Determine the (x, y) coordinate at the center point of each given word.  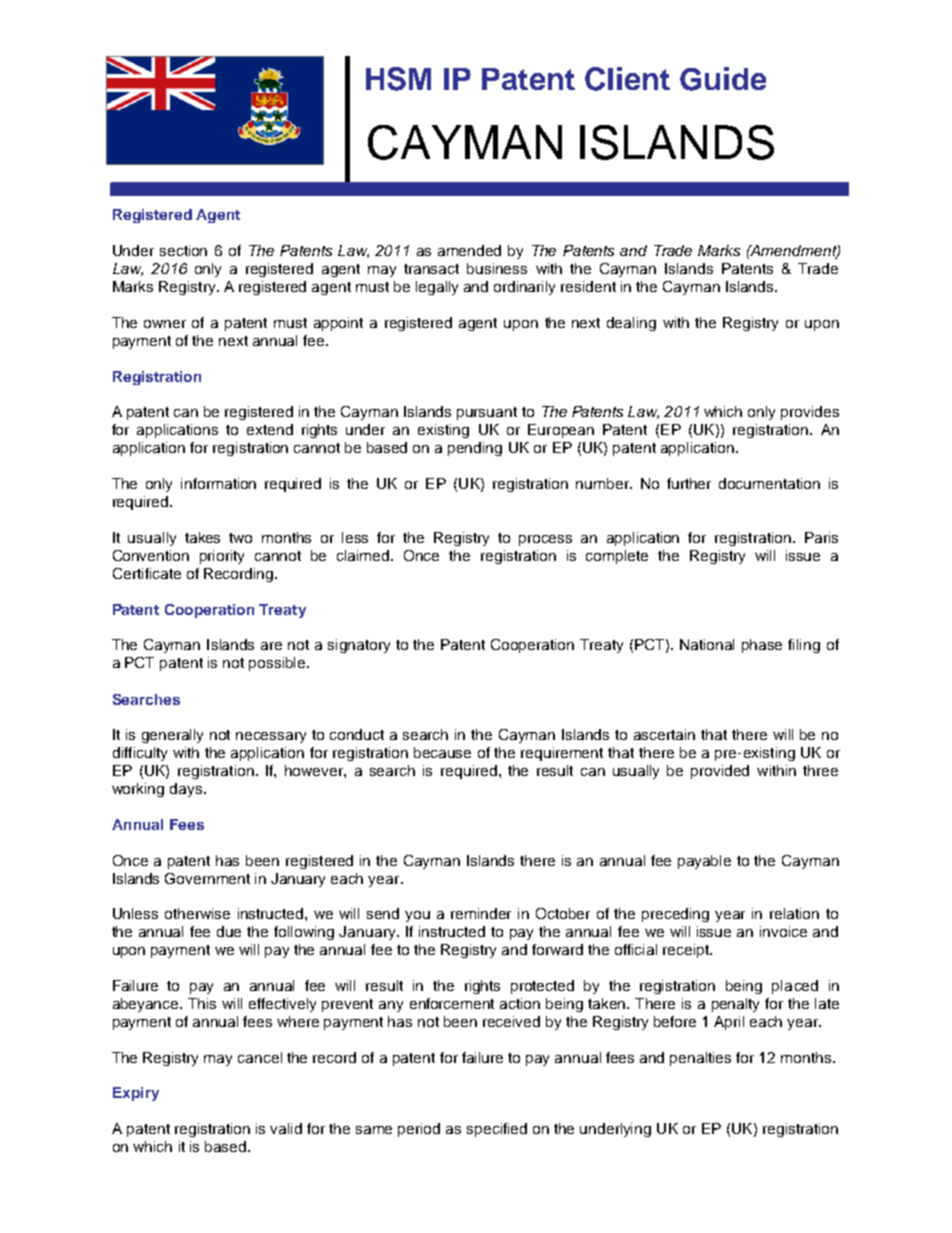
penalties (700, 1059)
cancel (260, 1057)
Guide (723, 79)
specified (497, 1130)
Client (627, 79)
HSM (398, 79)
